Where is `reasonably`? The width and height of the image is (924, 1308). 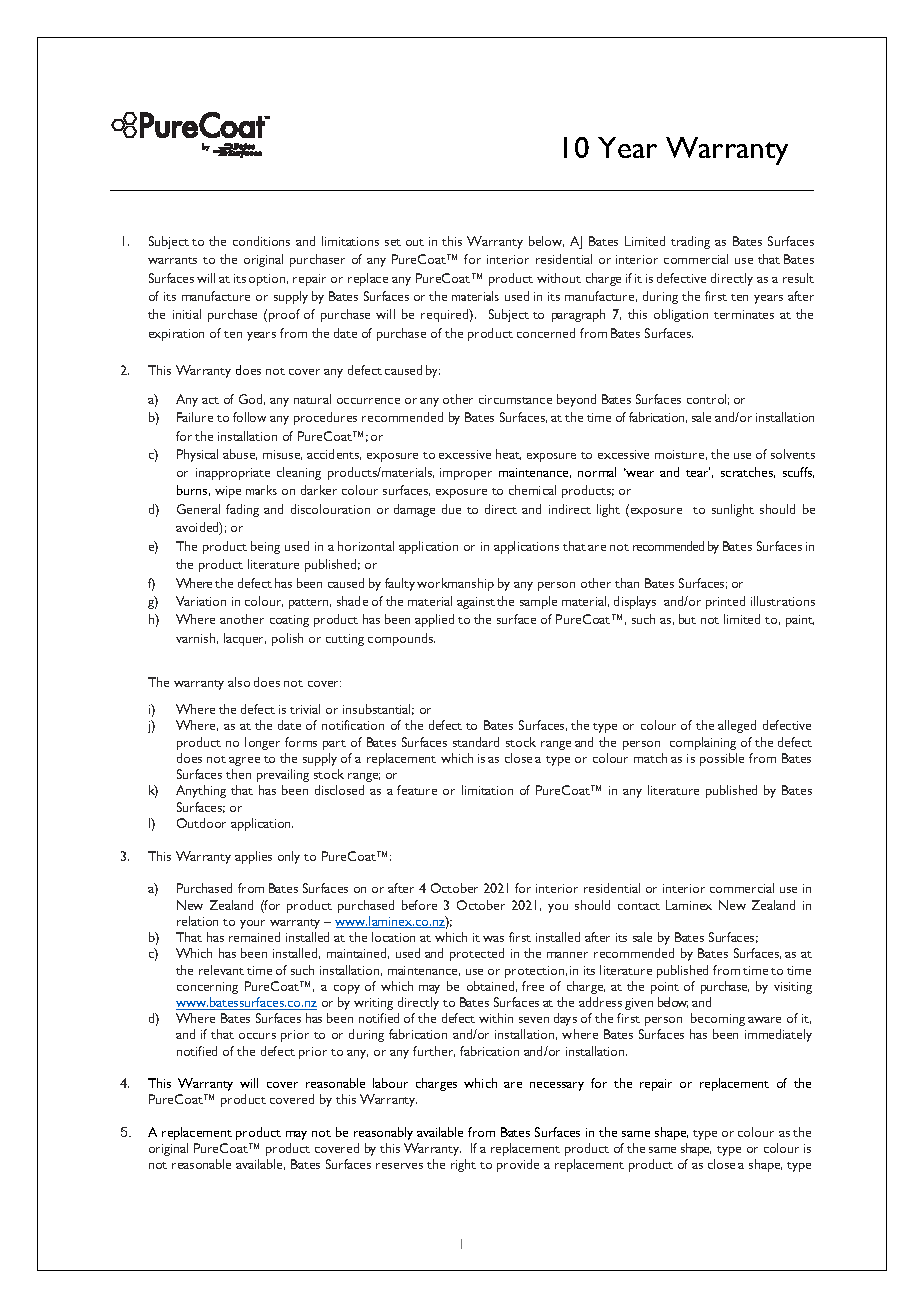 reasonably is located at coordinates (383, 1133).
